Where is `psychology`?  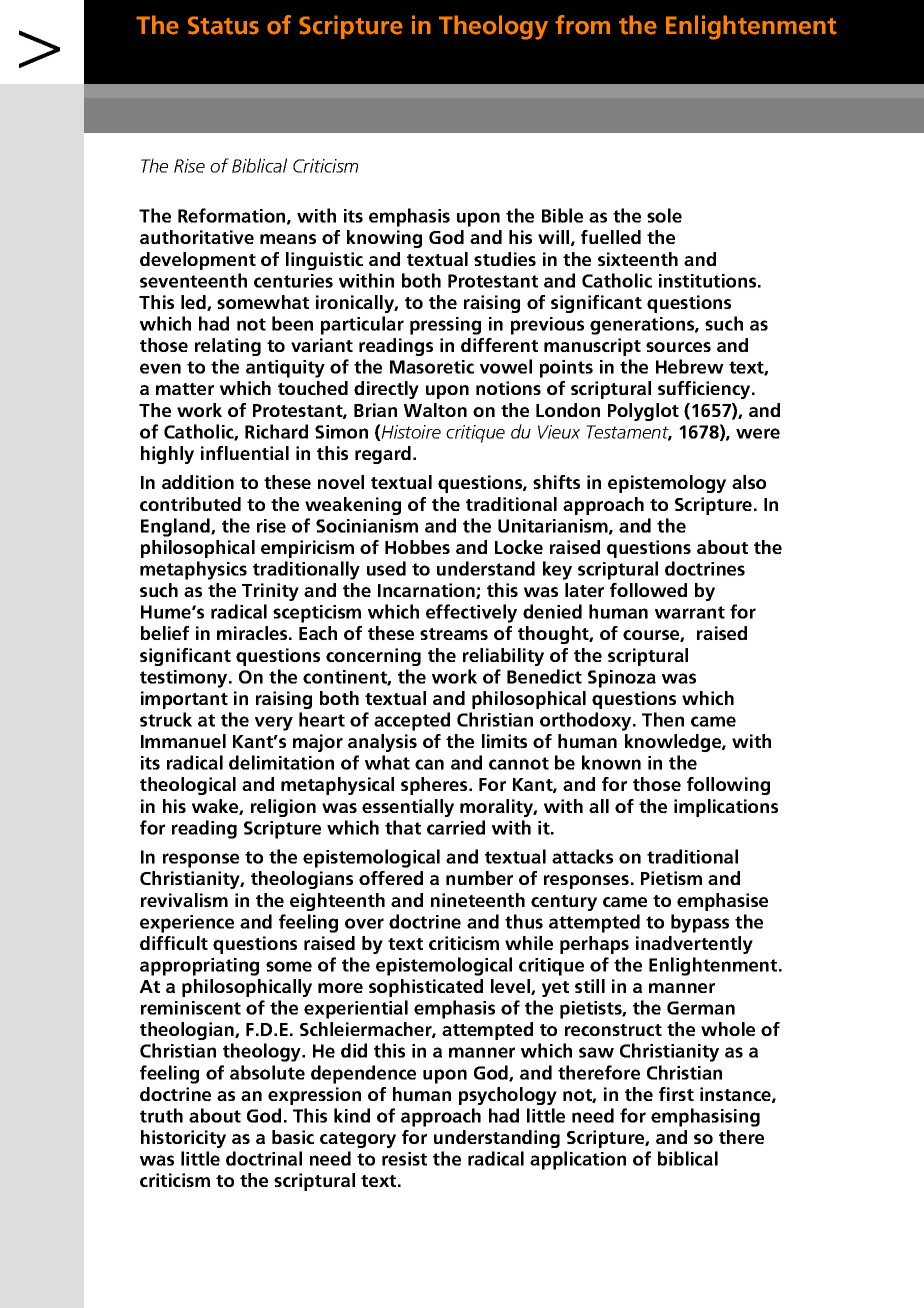 psychology is located at coordinates (508, 1096).
